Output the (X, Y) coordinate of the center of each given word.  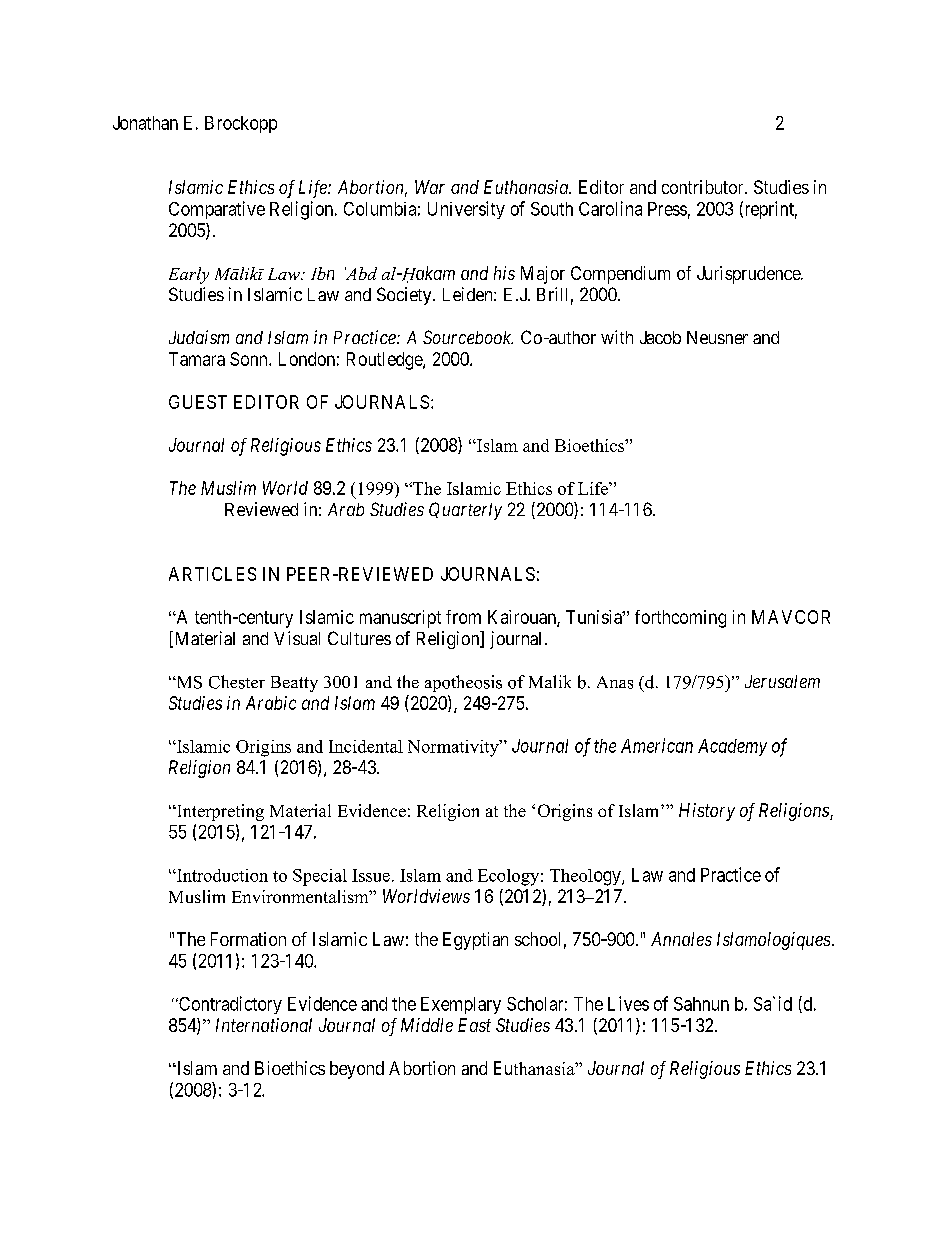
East (474, 1025)
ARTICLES (212, 574)
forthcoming (680, 619)
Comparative (217, 210)
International (264, 1025)
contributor (704, 187)
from (463, 617)
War (430, 187)
